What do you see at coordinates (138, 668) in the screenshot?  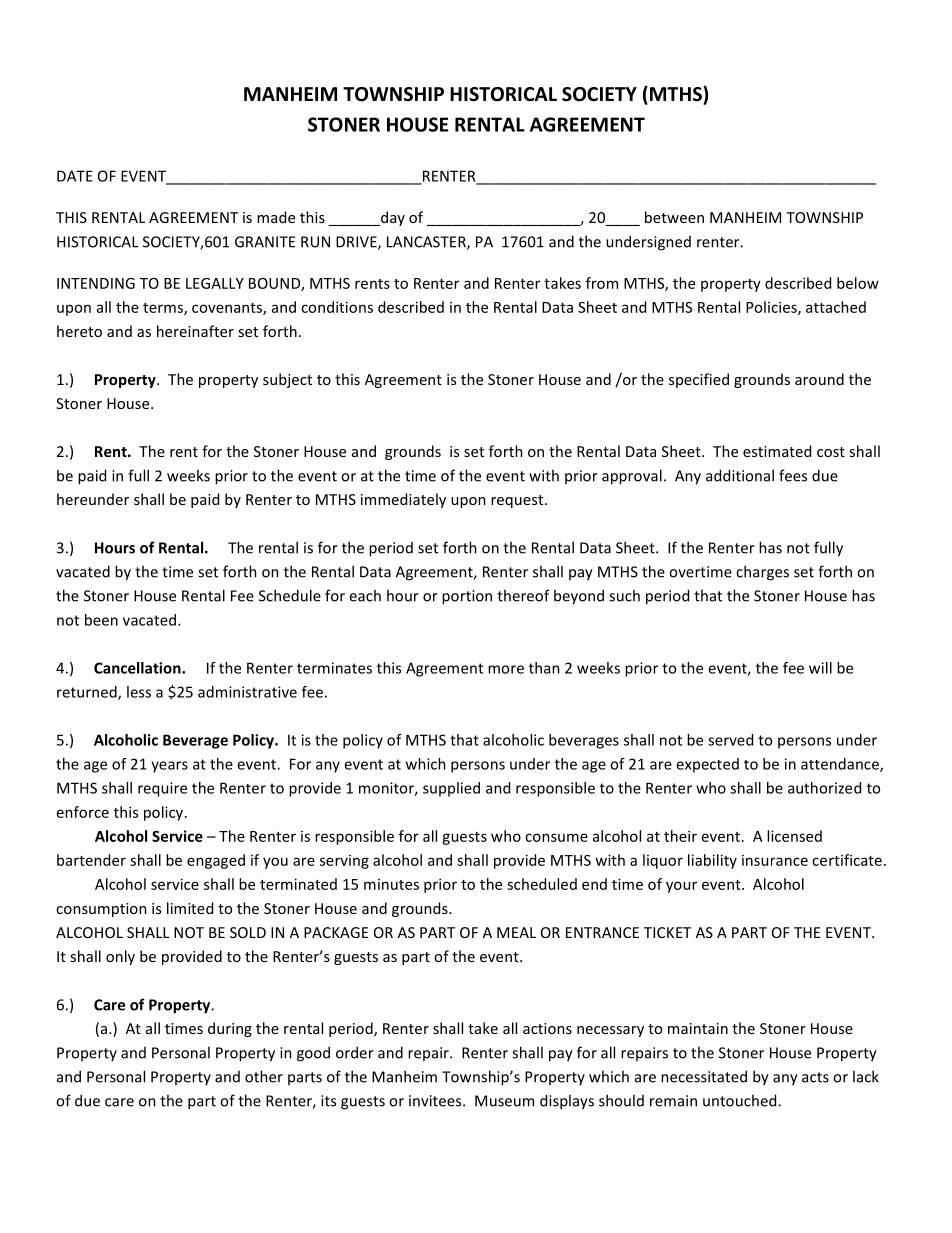 I see `Cancellation` at bounding box center [138, 668].
